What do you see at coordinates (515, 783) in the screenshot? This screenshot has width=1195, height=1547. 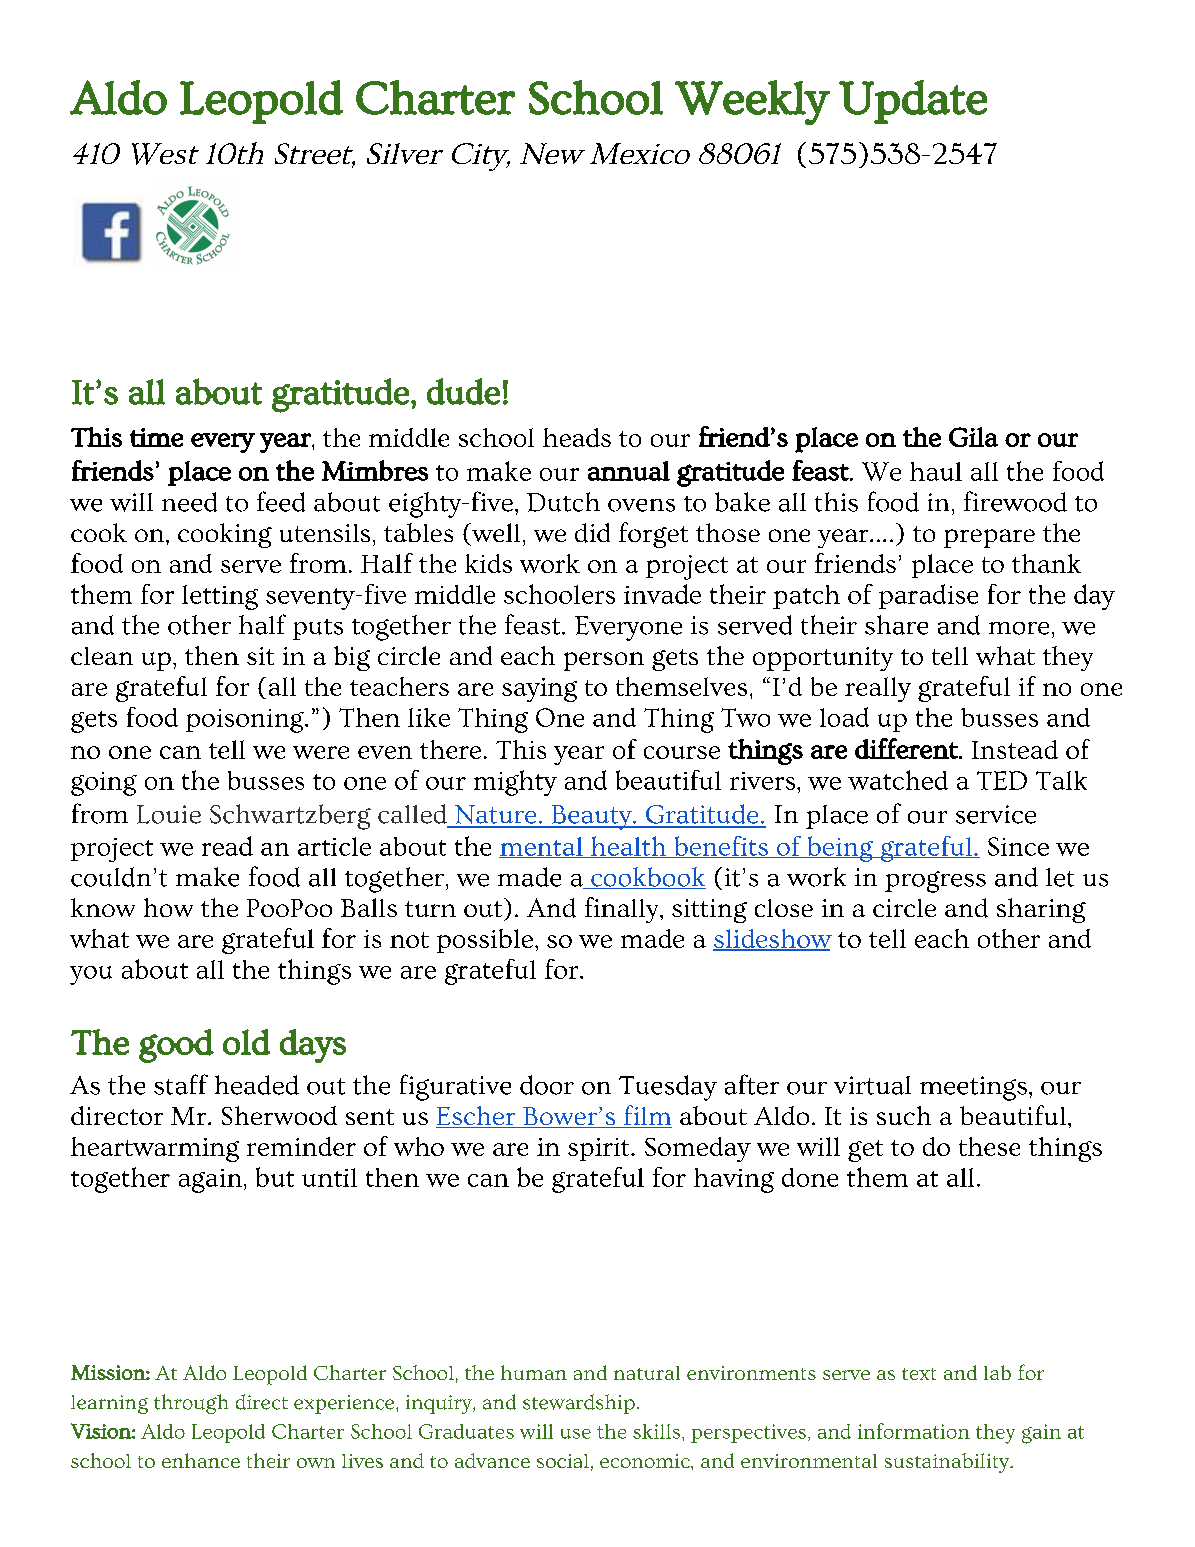 I see `mighty` at bounding box center [515, 783].
